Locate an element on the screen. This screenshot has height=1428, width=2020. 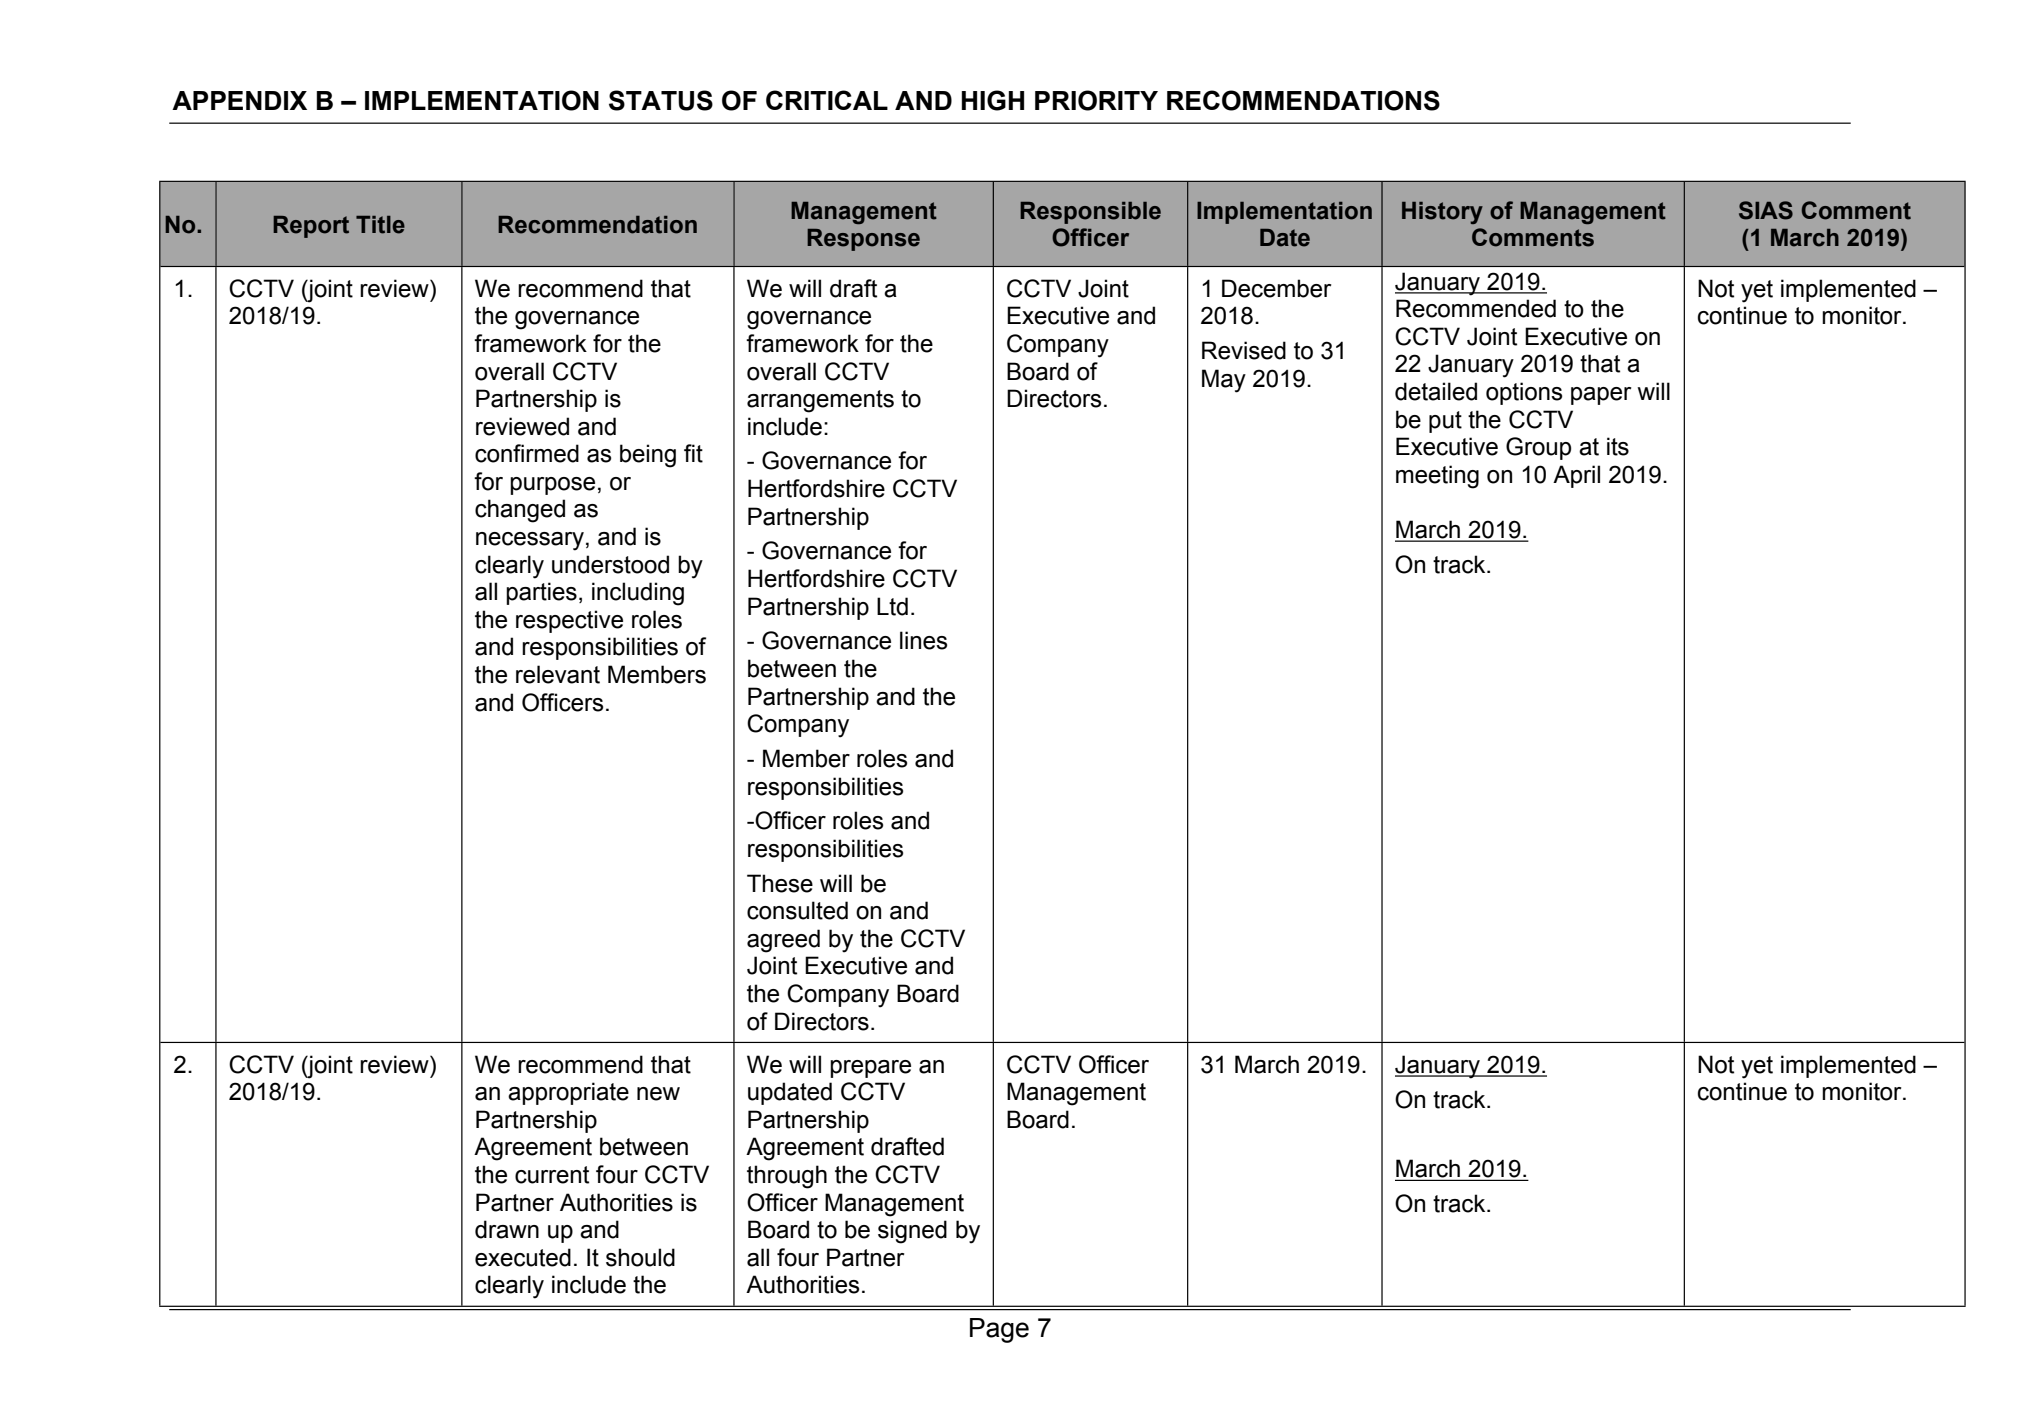
changed is located at coordinates (520, 511).
